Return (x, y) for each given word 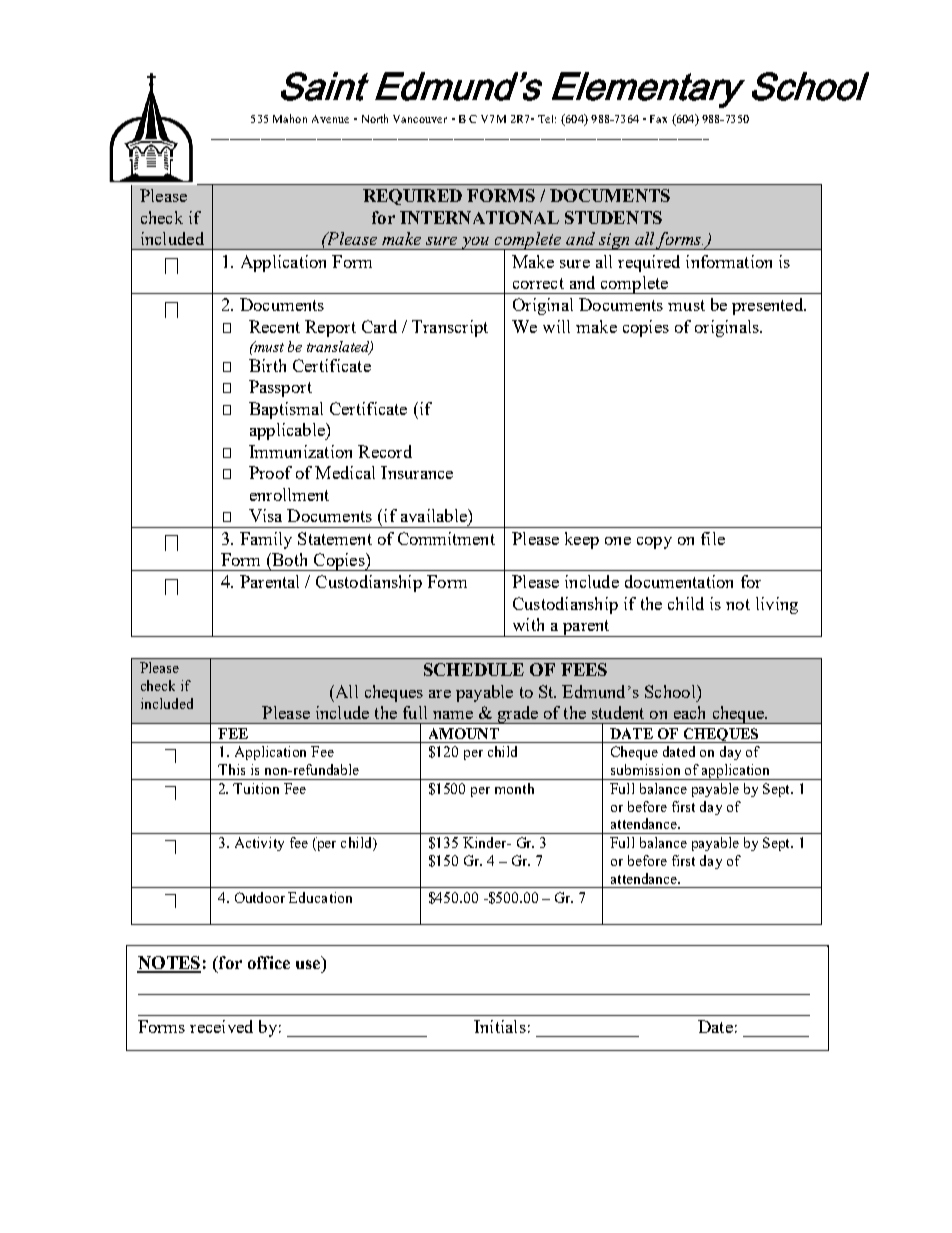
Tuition (256, 788)
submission (645, 769)
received (221, 1026)
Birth (267, 365)
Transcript (450, 328)
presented (769, 306)
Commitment (446, 538)
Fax (658, 119)
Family (266, 540)
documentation (679, 581)
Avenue (330, 119)
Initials (500, 1026)
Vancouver (420, 119)
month (514, 788)
